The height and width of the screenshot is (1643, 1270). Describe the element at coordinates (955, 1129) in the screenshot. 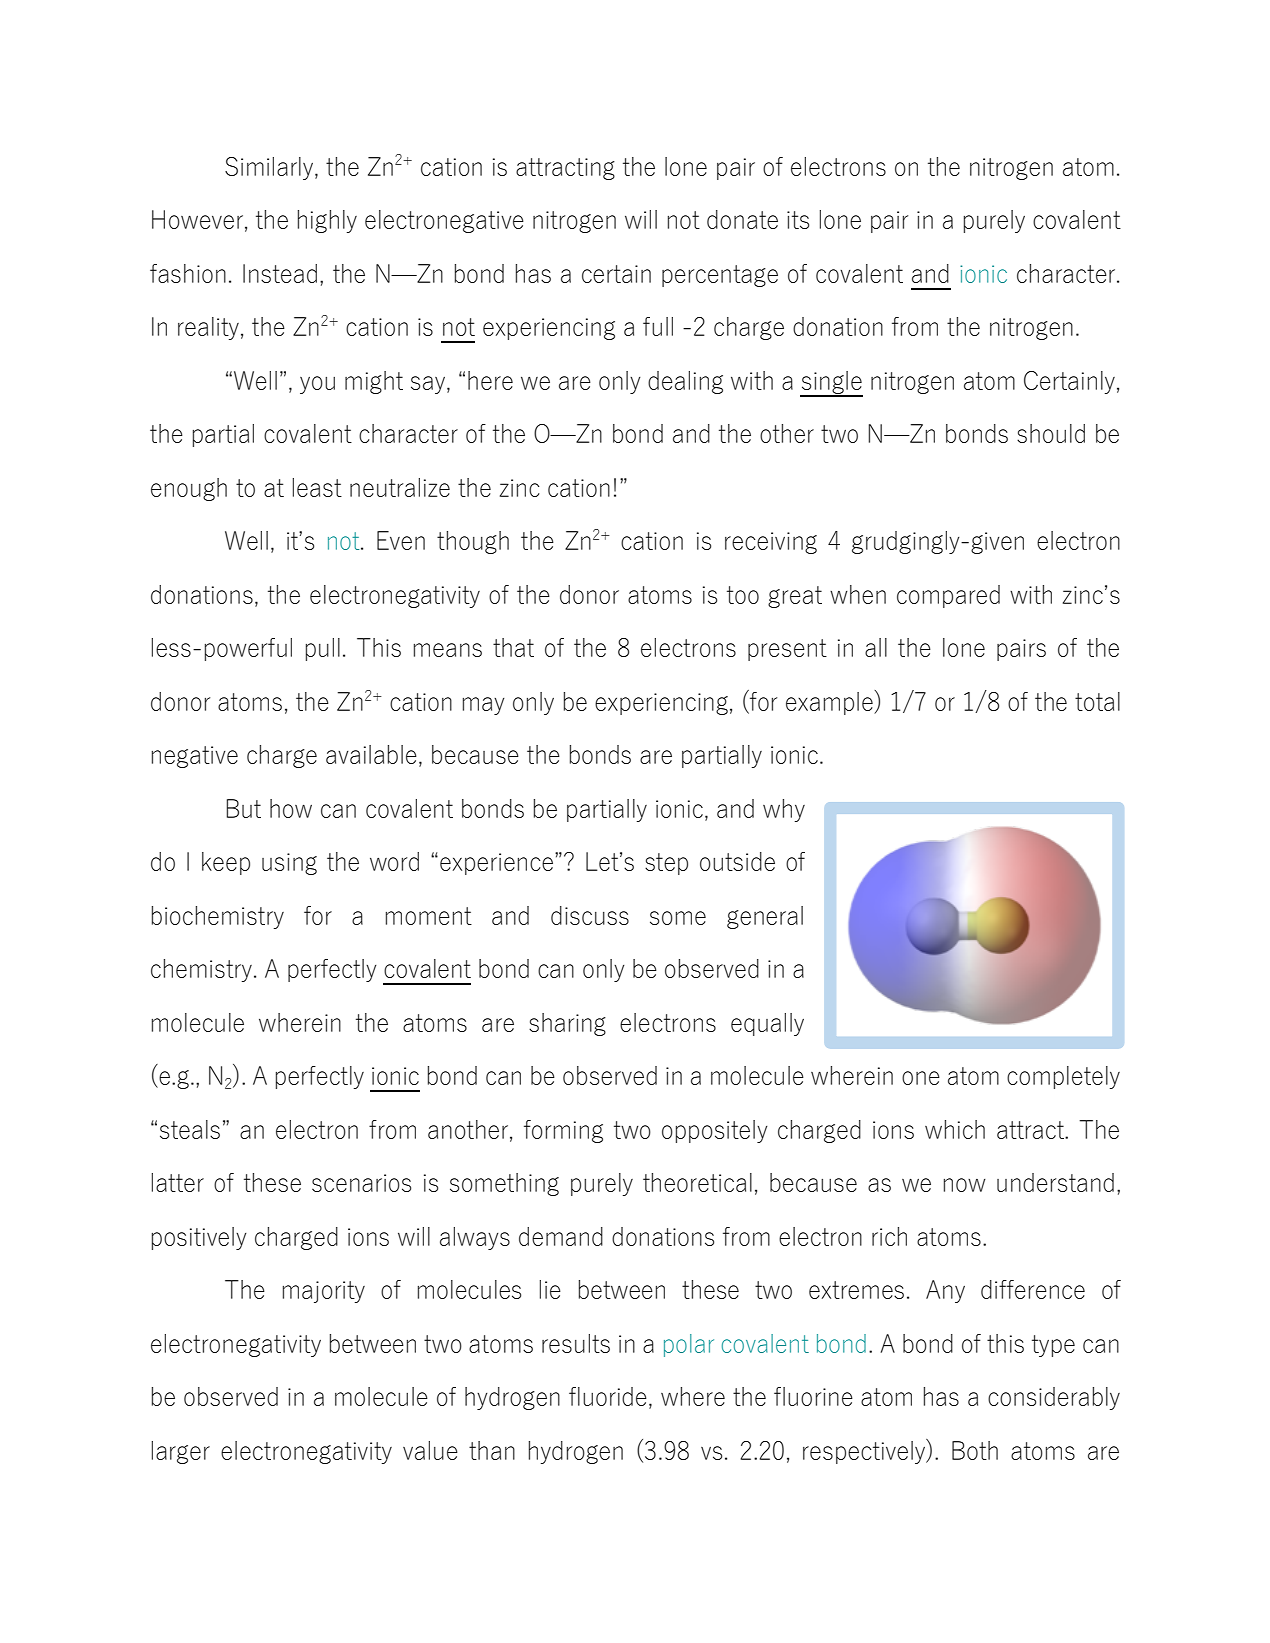

I see `which` at that location.
